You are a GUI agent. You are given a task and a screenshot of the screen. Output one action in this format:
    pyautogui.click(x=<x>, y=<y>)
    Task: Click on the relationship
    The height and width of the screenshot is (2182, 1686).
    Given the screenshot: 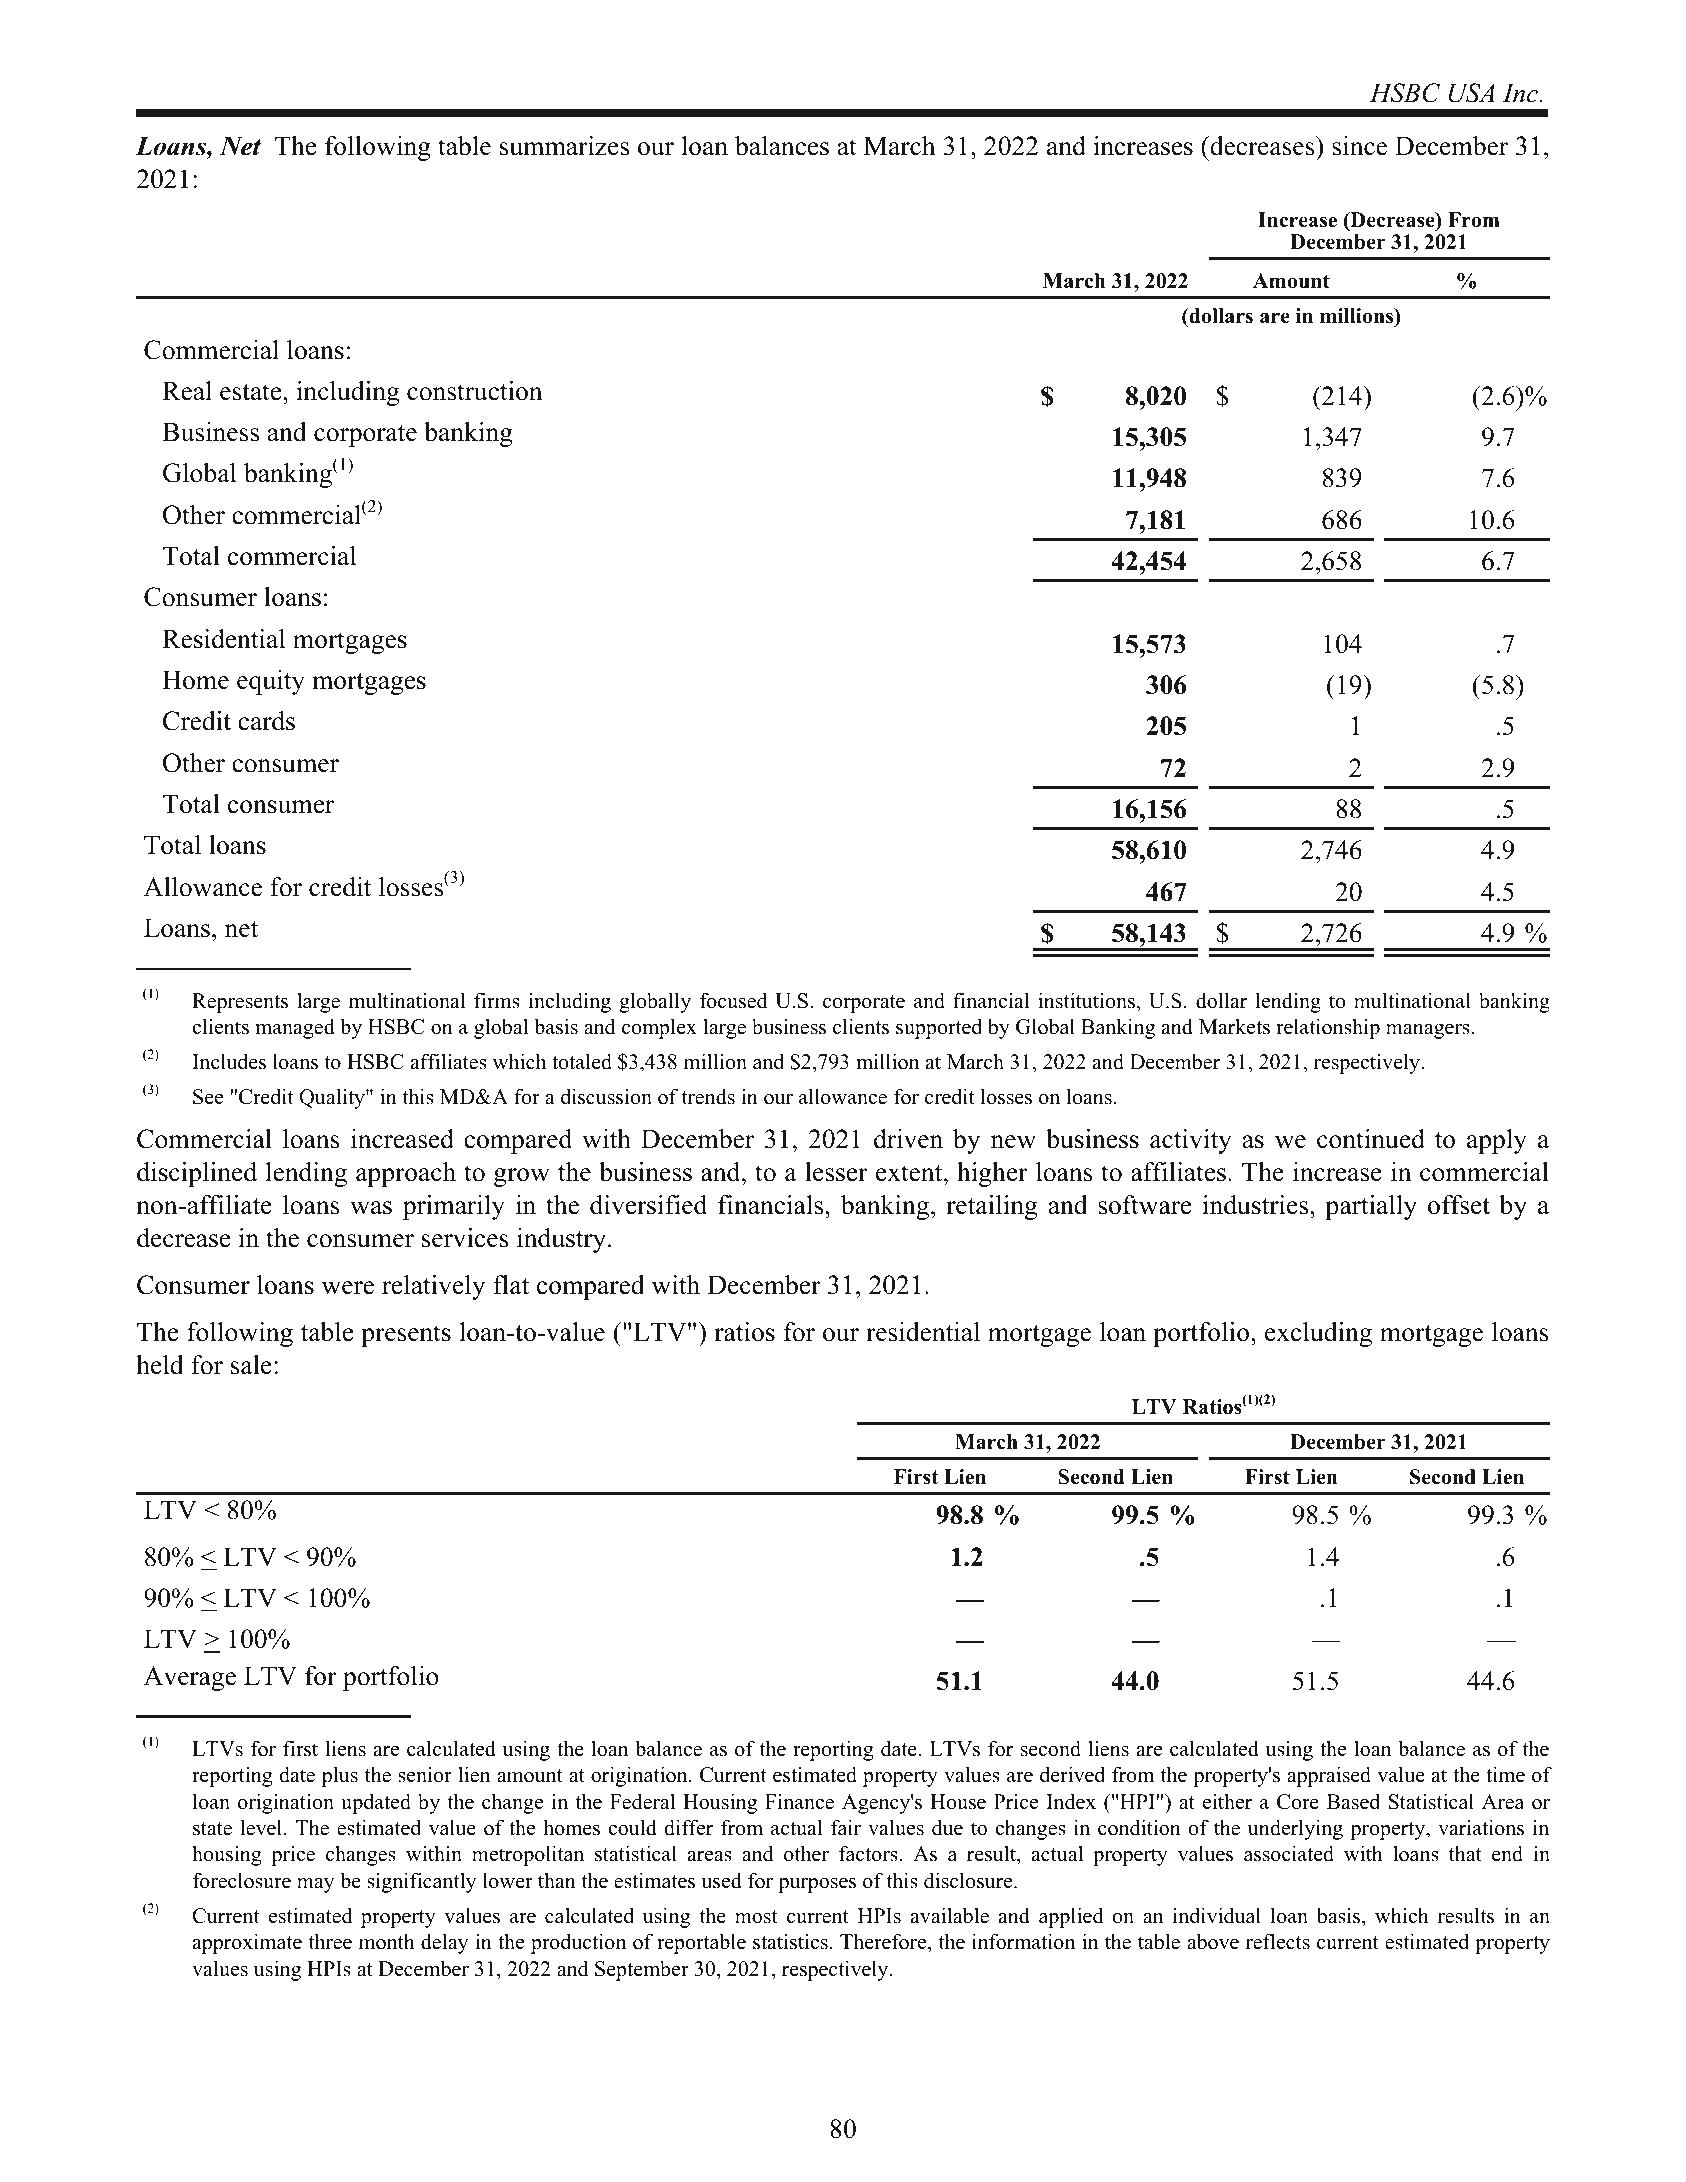 What is the action you would take?
    pyautogui.click(x=1328, y=1028)
